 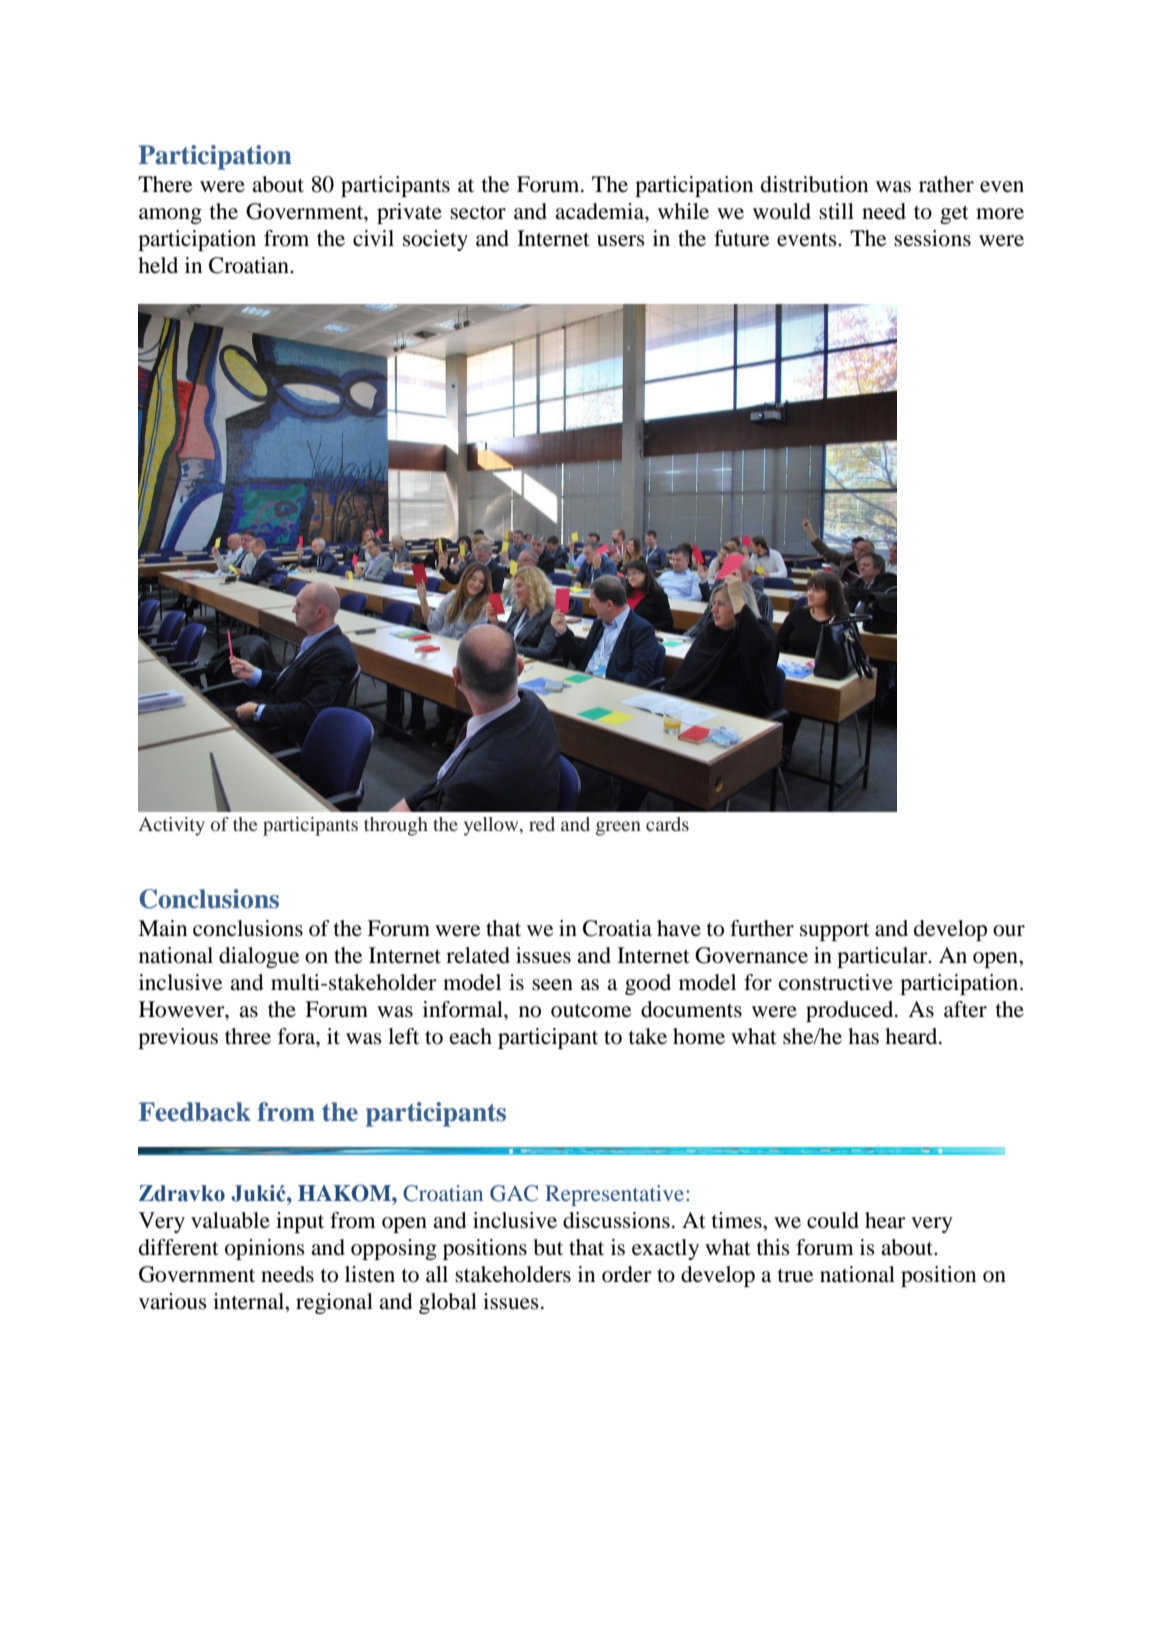 I want to click on held, so click(x=158, y=265).
